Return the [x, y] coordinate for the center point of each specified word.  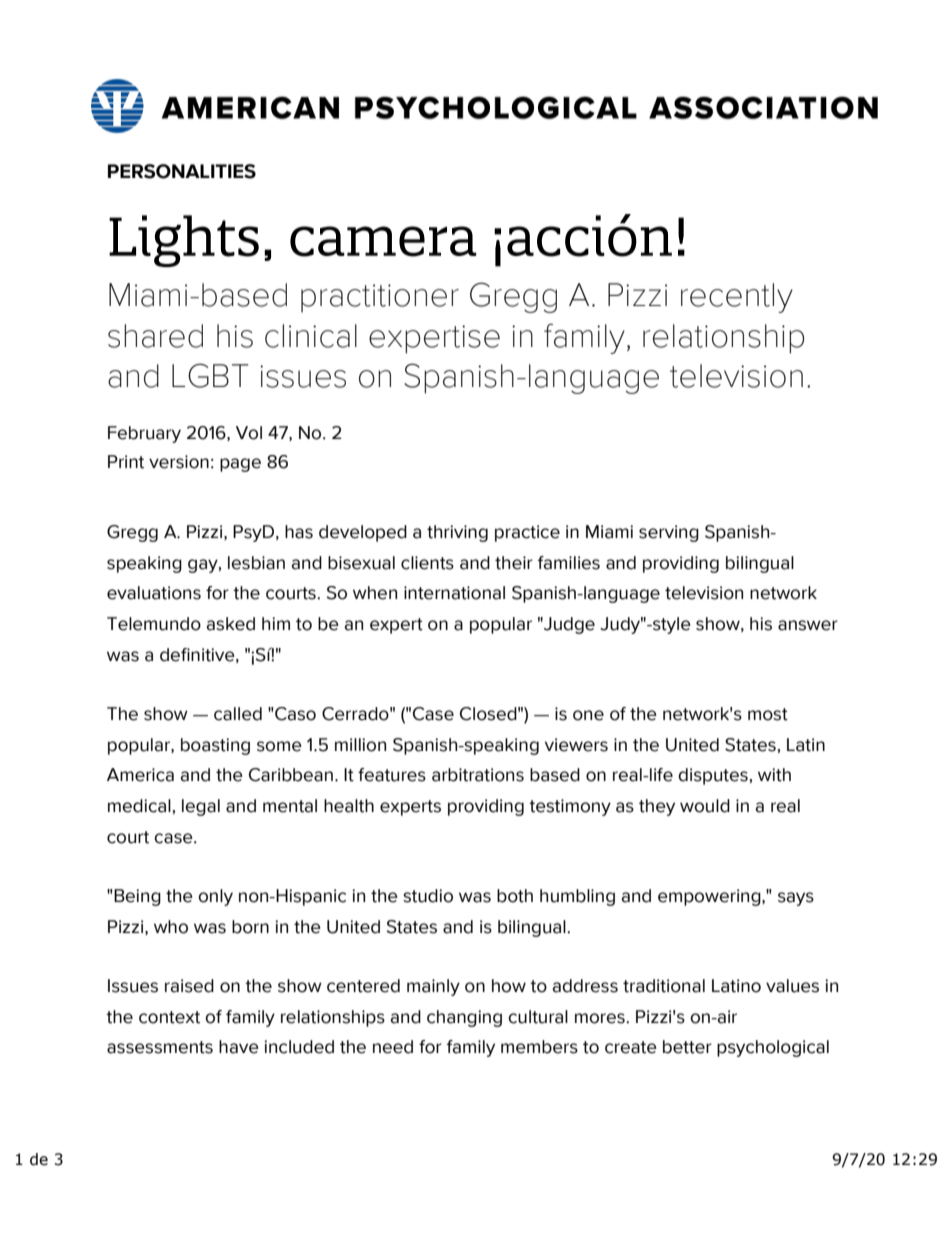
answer [808, 625]
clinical [311, 336]
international [454, 593]
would [705, 806]
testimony [570, 807]
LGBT [210, 375]
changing [464, 1018]
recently [737, 298]
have [239, 1047]
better [687, 1047]
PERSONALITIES [182, 171]
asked [231, 624]
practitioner [380, 298]
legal [201, 807]
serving [669, 533]
